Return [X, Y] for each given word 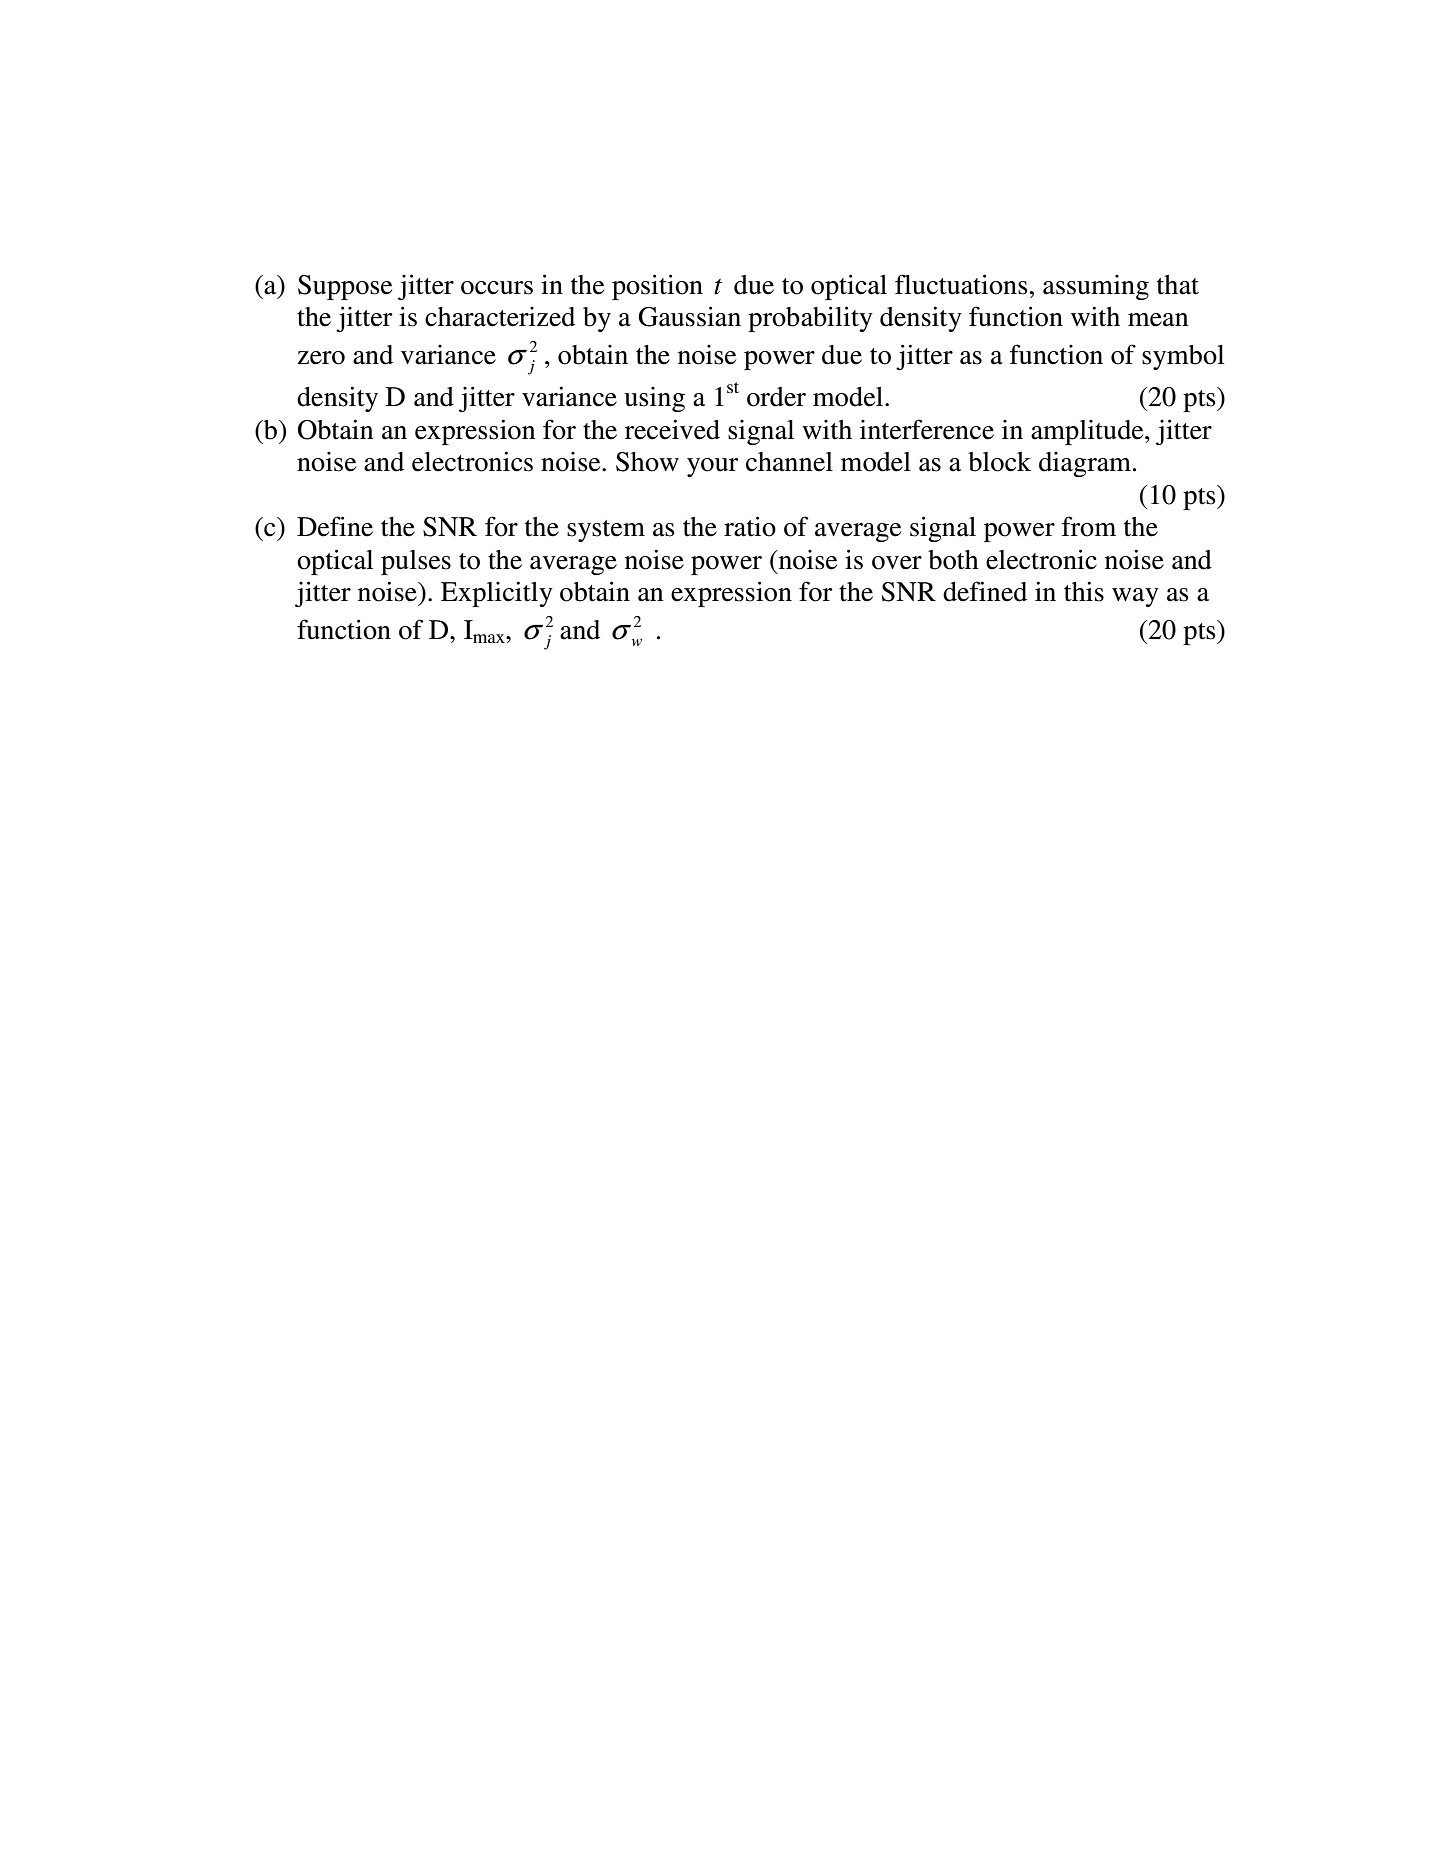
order [776, 397]
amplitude [1088, 432]
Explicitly [497, 594]
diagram [1085, 464]
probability [810, 319]
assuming [1096, 287]
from [1089, 526]
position [657, 287]
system [606, 531]
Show [647, 462]
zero [321, 358]
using [654, 399]
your [712, 467]
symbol [1183, 357]
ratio [750, 526]
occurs [497, 288]
